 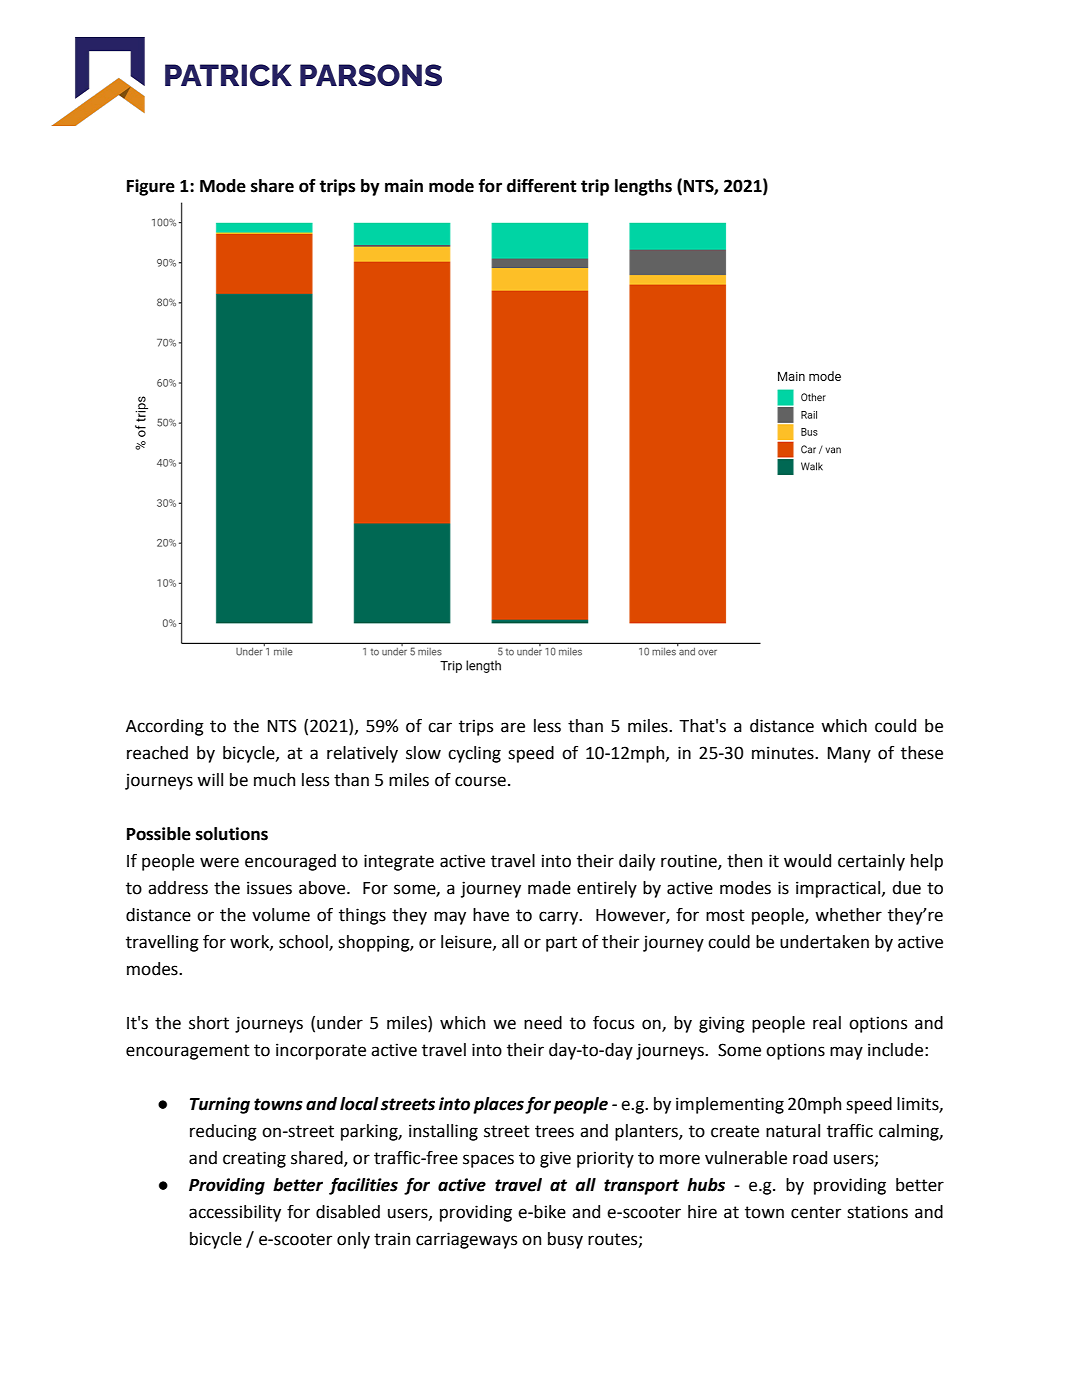 What do you see at coordinates (474, 754) in the screenshot?
I see `cycling` at bounding box center [474, 754].
